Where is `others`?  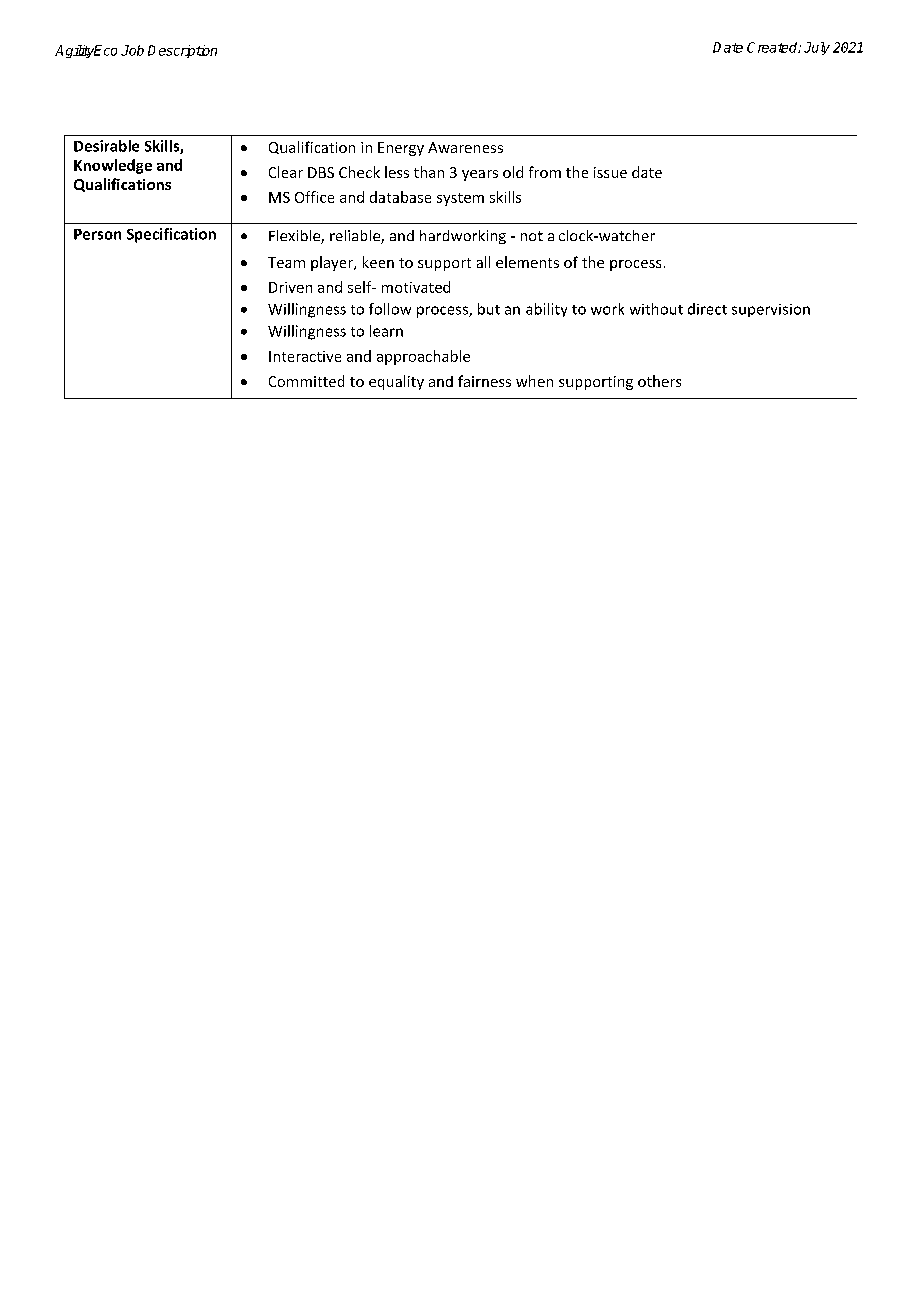 others is located at coordinates (659, 381).
